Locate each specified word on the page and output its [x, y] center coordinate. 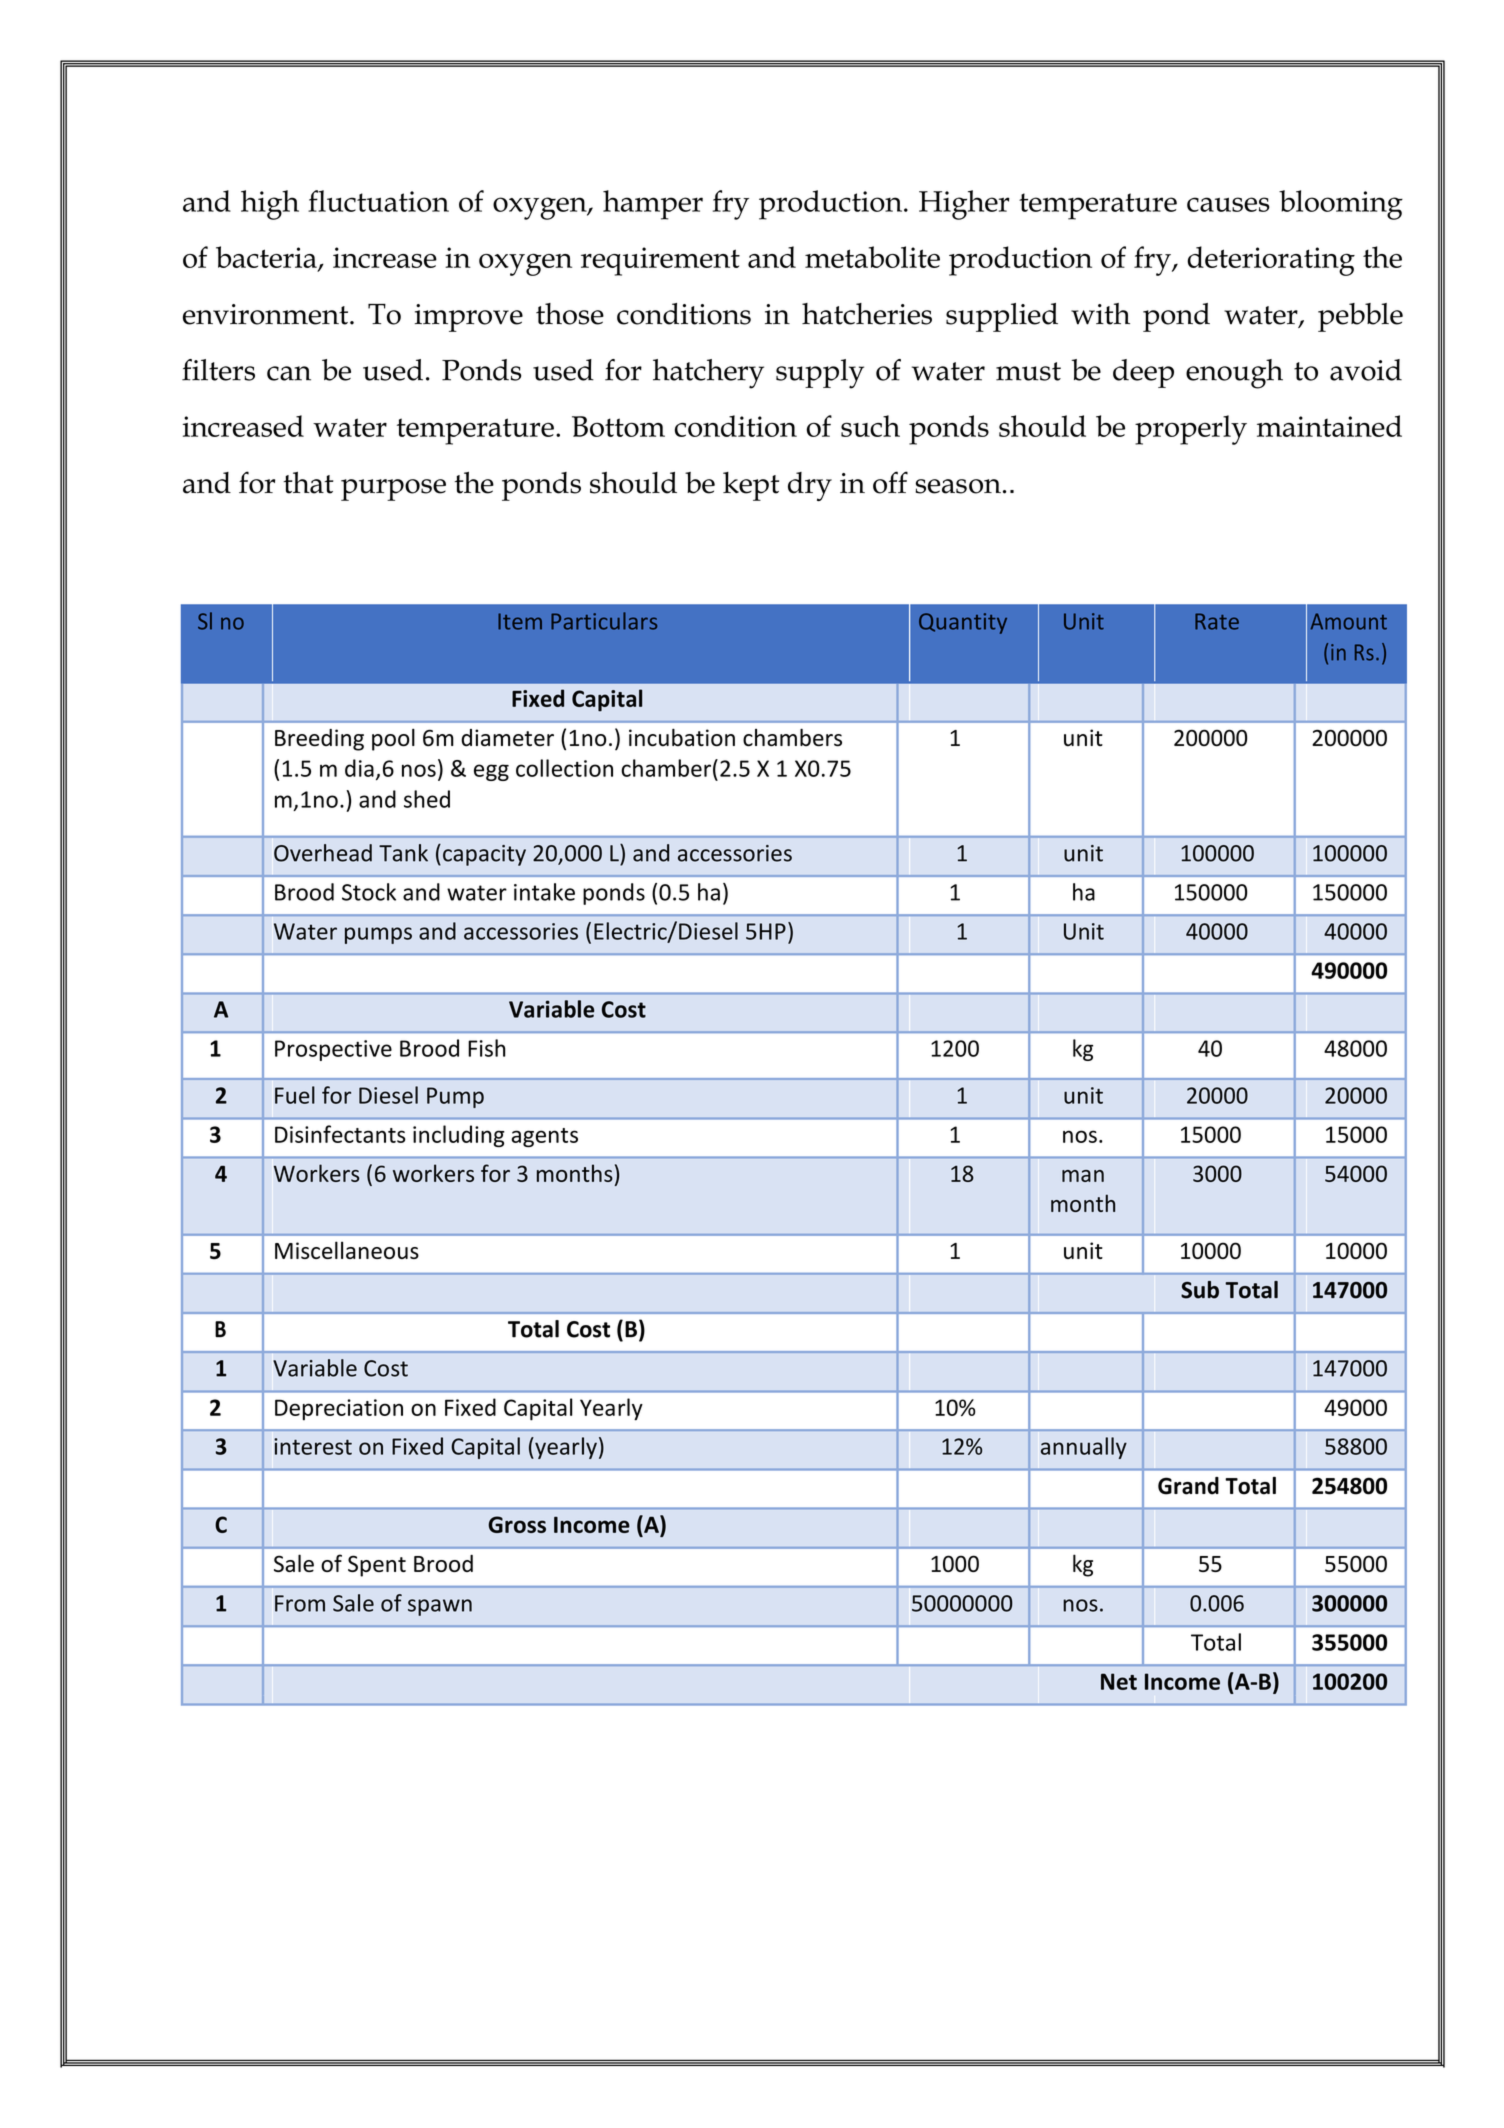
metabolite [872, 257]
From [300, 1603]
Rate [1217, 621]
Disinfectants [340, 1134]
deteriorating [1271, 261]
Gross [517, 1524]
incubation [682, 737]
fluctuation [378, 201]
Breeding [319, 740]
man [1083, 1176]
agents [544, 1137]
